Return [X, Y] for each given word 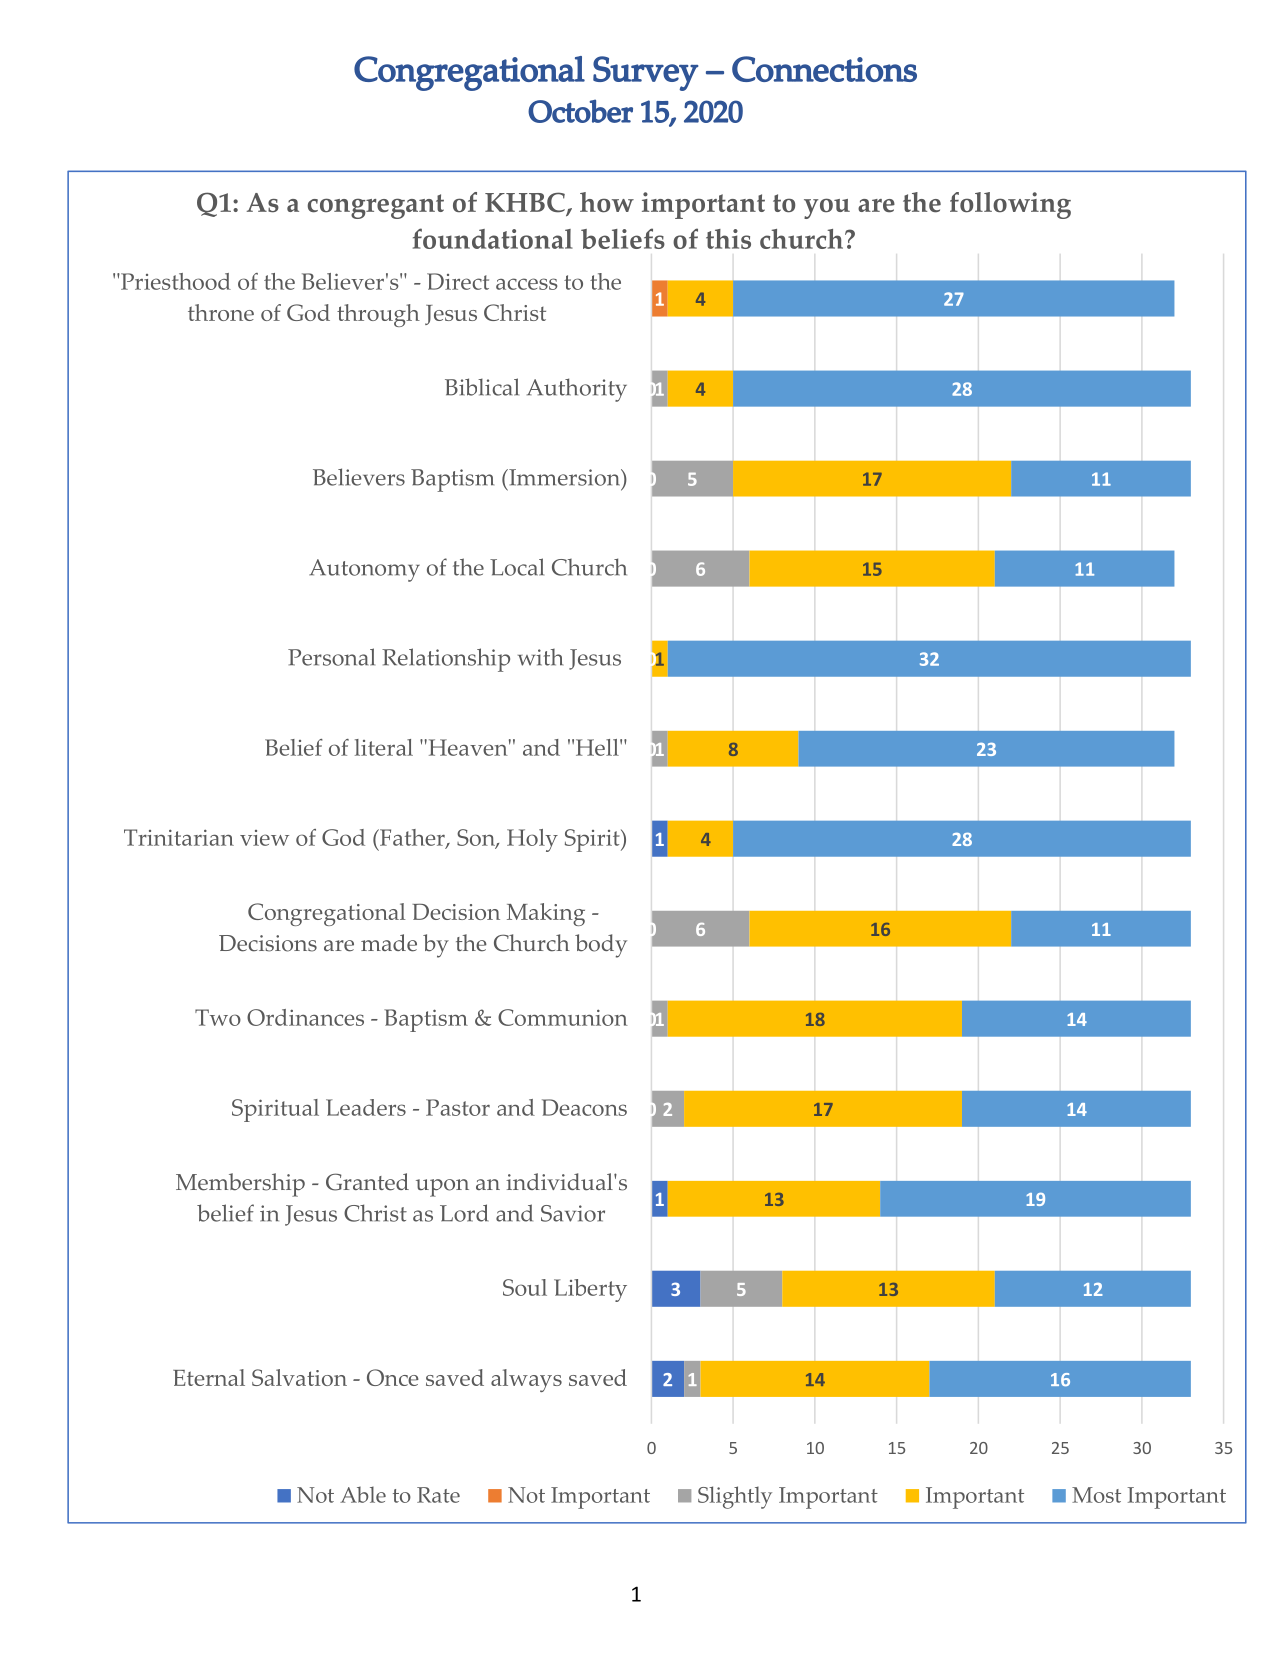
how [607, 202]
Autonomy [364, 570]
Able [363, 1494]
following [1010, 205]
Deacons [584, 1107]
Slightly [735, 1497]
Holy [532, 840]
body [601, 946]
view [264, 838]
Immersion [564, 477]
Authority [577, 390]
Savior [573, 1213]
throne [221, 312]
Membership [240, 1185]
